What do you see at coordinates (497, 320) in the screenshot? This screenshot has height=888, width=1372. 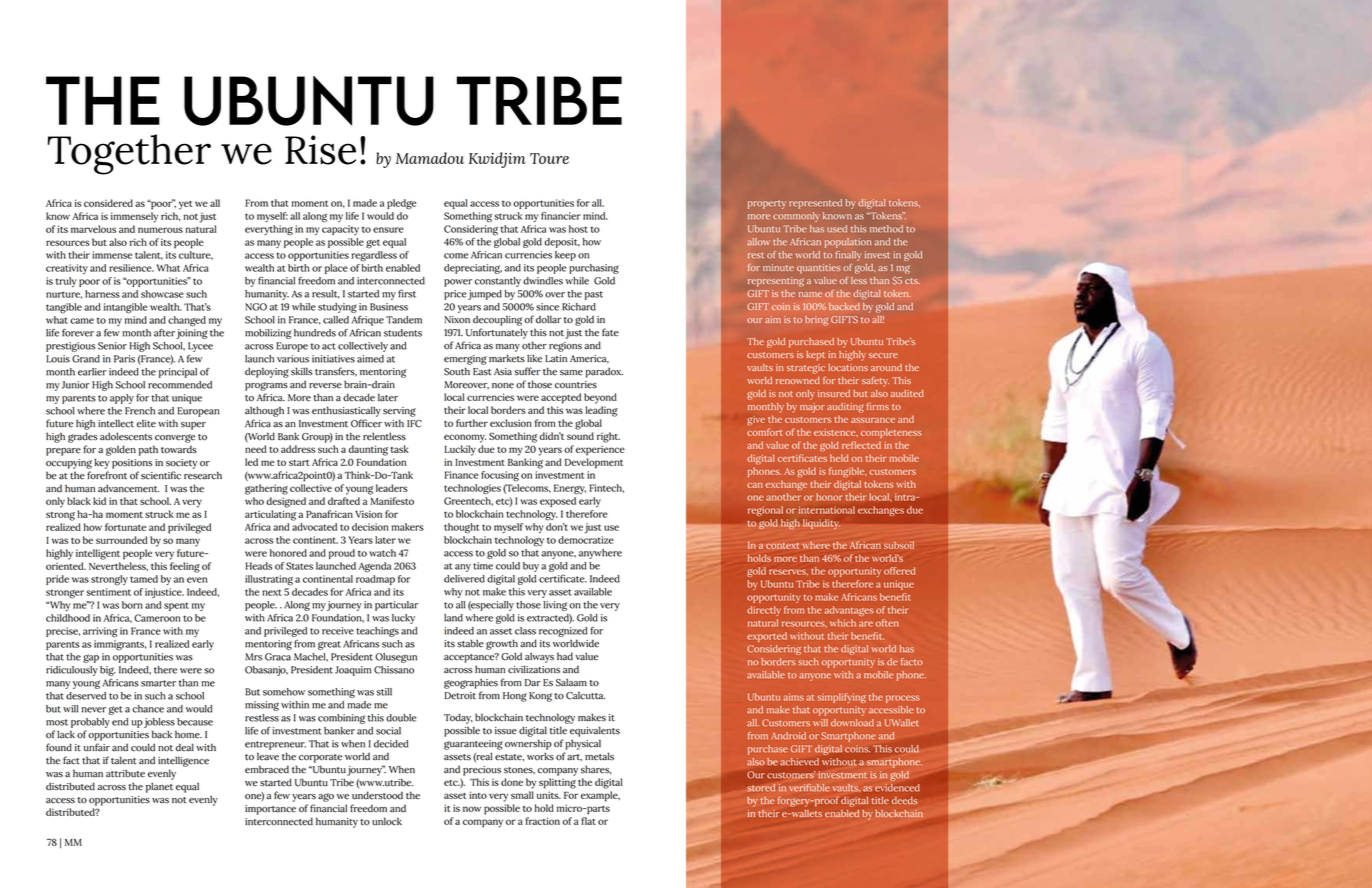 I see `decoupling` at bounding box center [497, 320].
